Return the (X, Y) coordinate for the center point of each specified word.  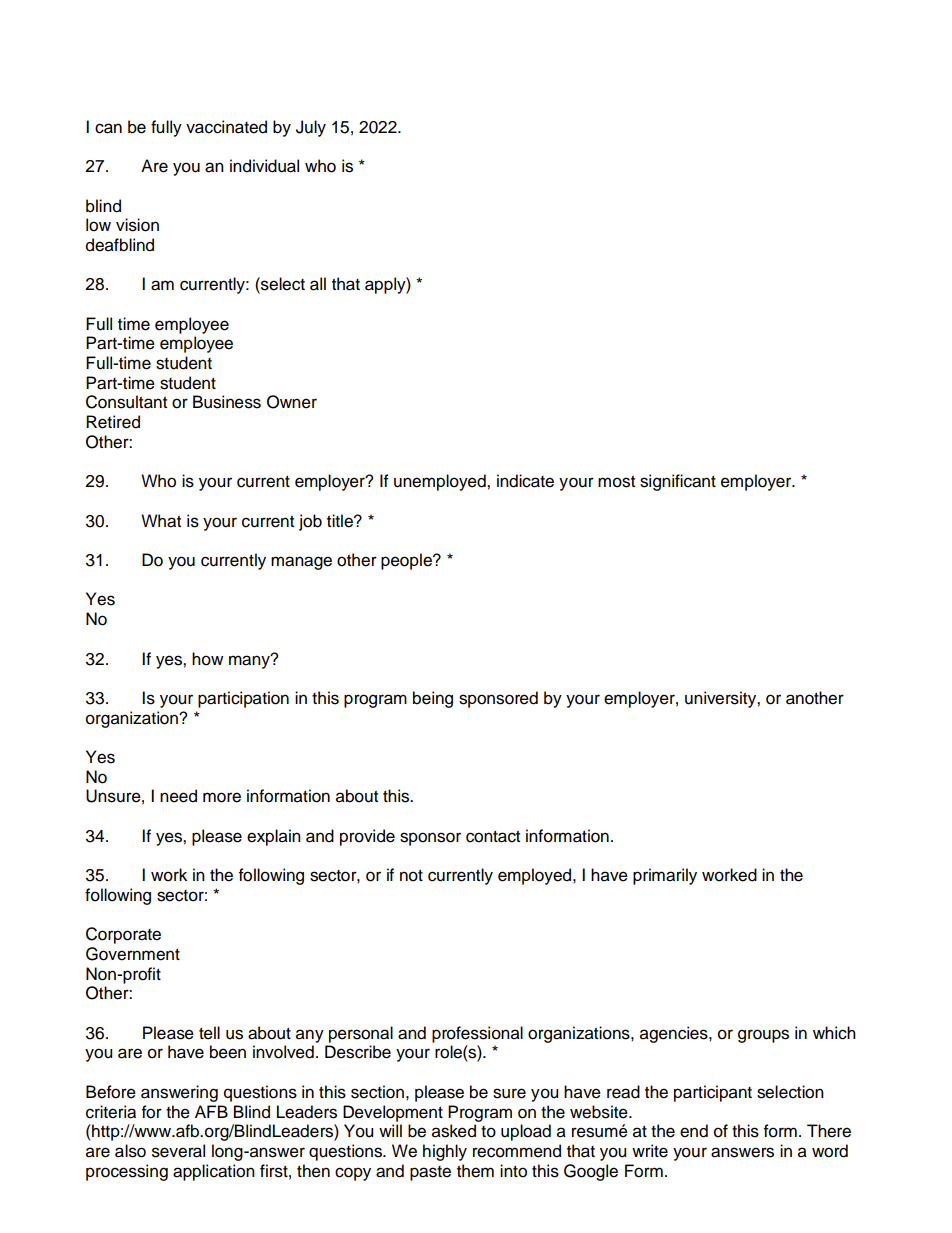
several (178, 1151)
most (616, 482)
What (161, 521)
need (178, 796)
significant (678, 482)
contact (493, 837)
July (311, 128)
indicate (525, 481)
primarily (665, 876)
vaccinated (226, 127)
